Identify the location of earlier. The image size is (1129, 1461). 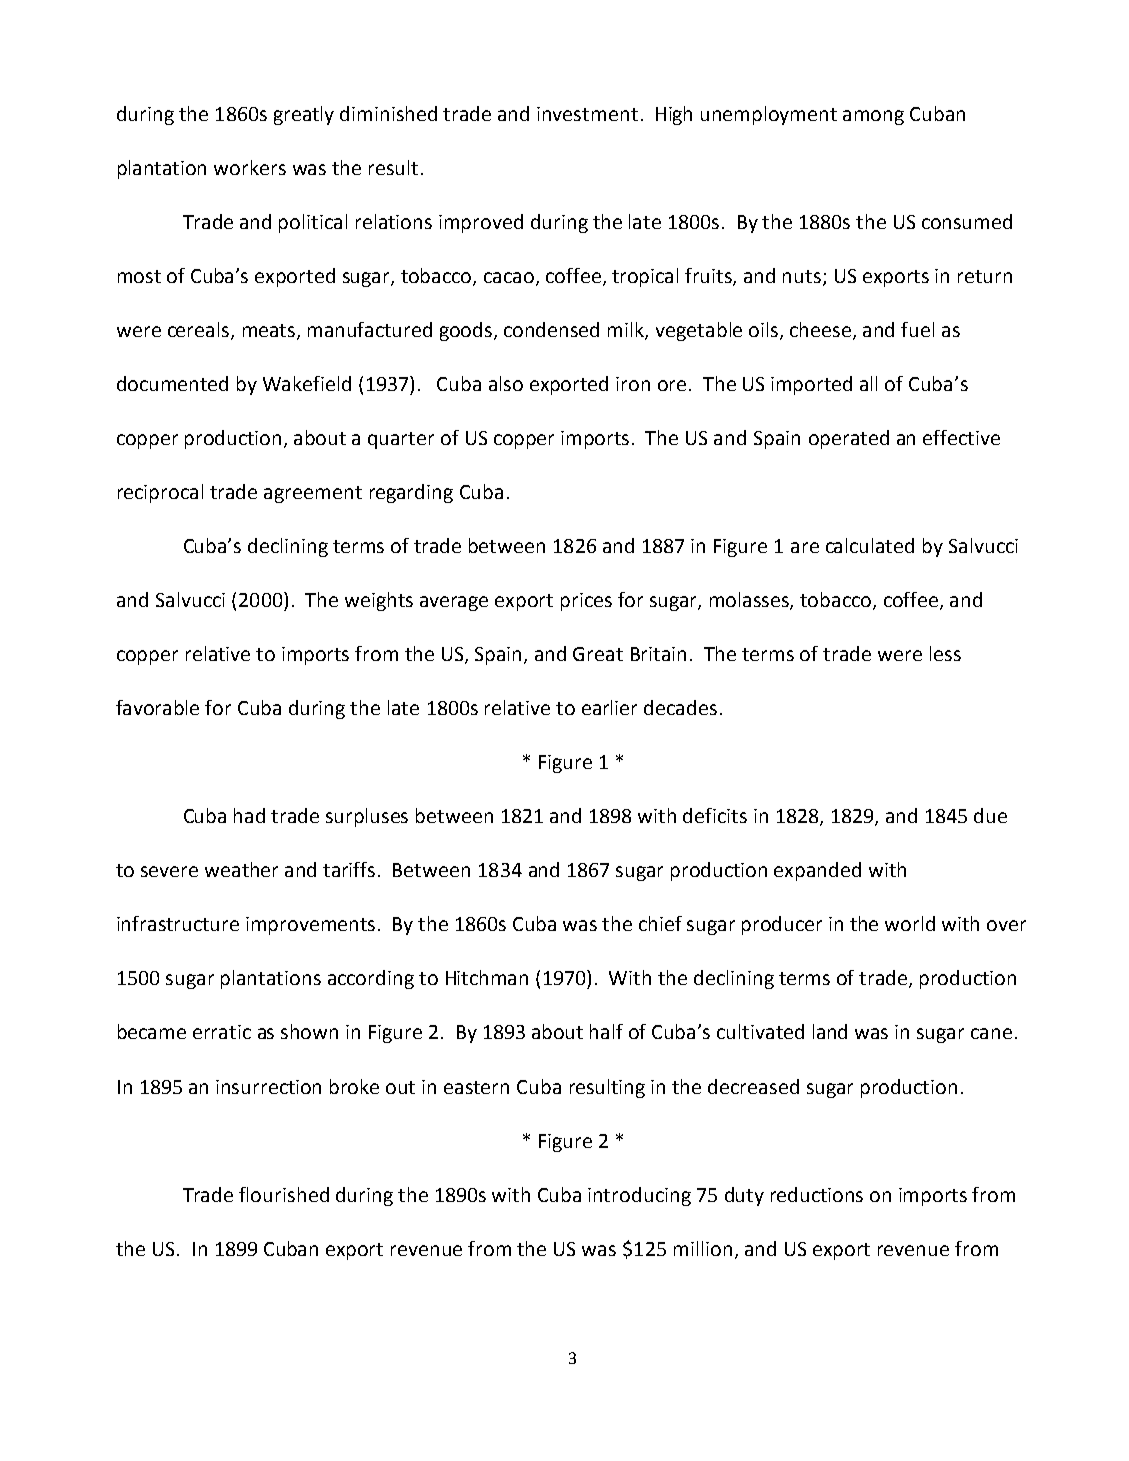
(609, 707).
